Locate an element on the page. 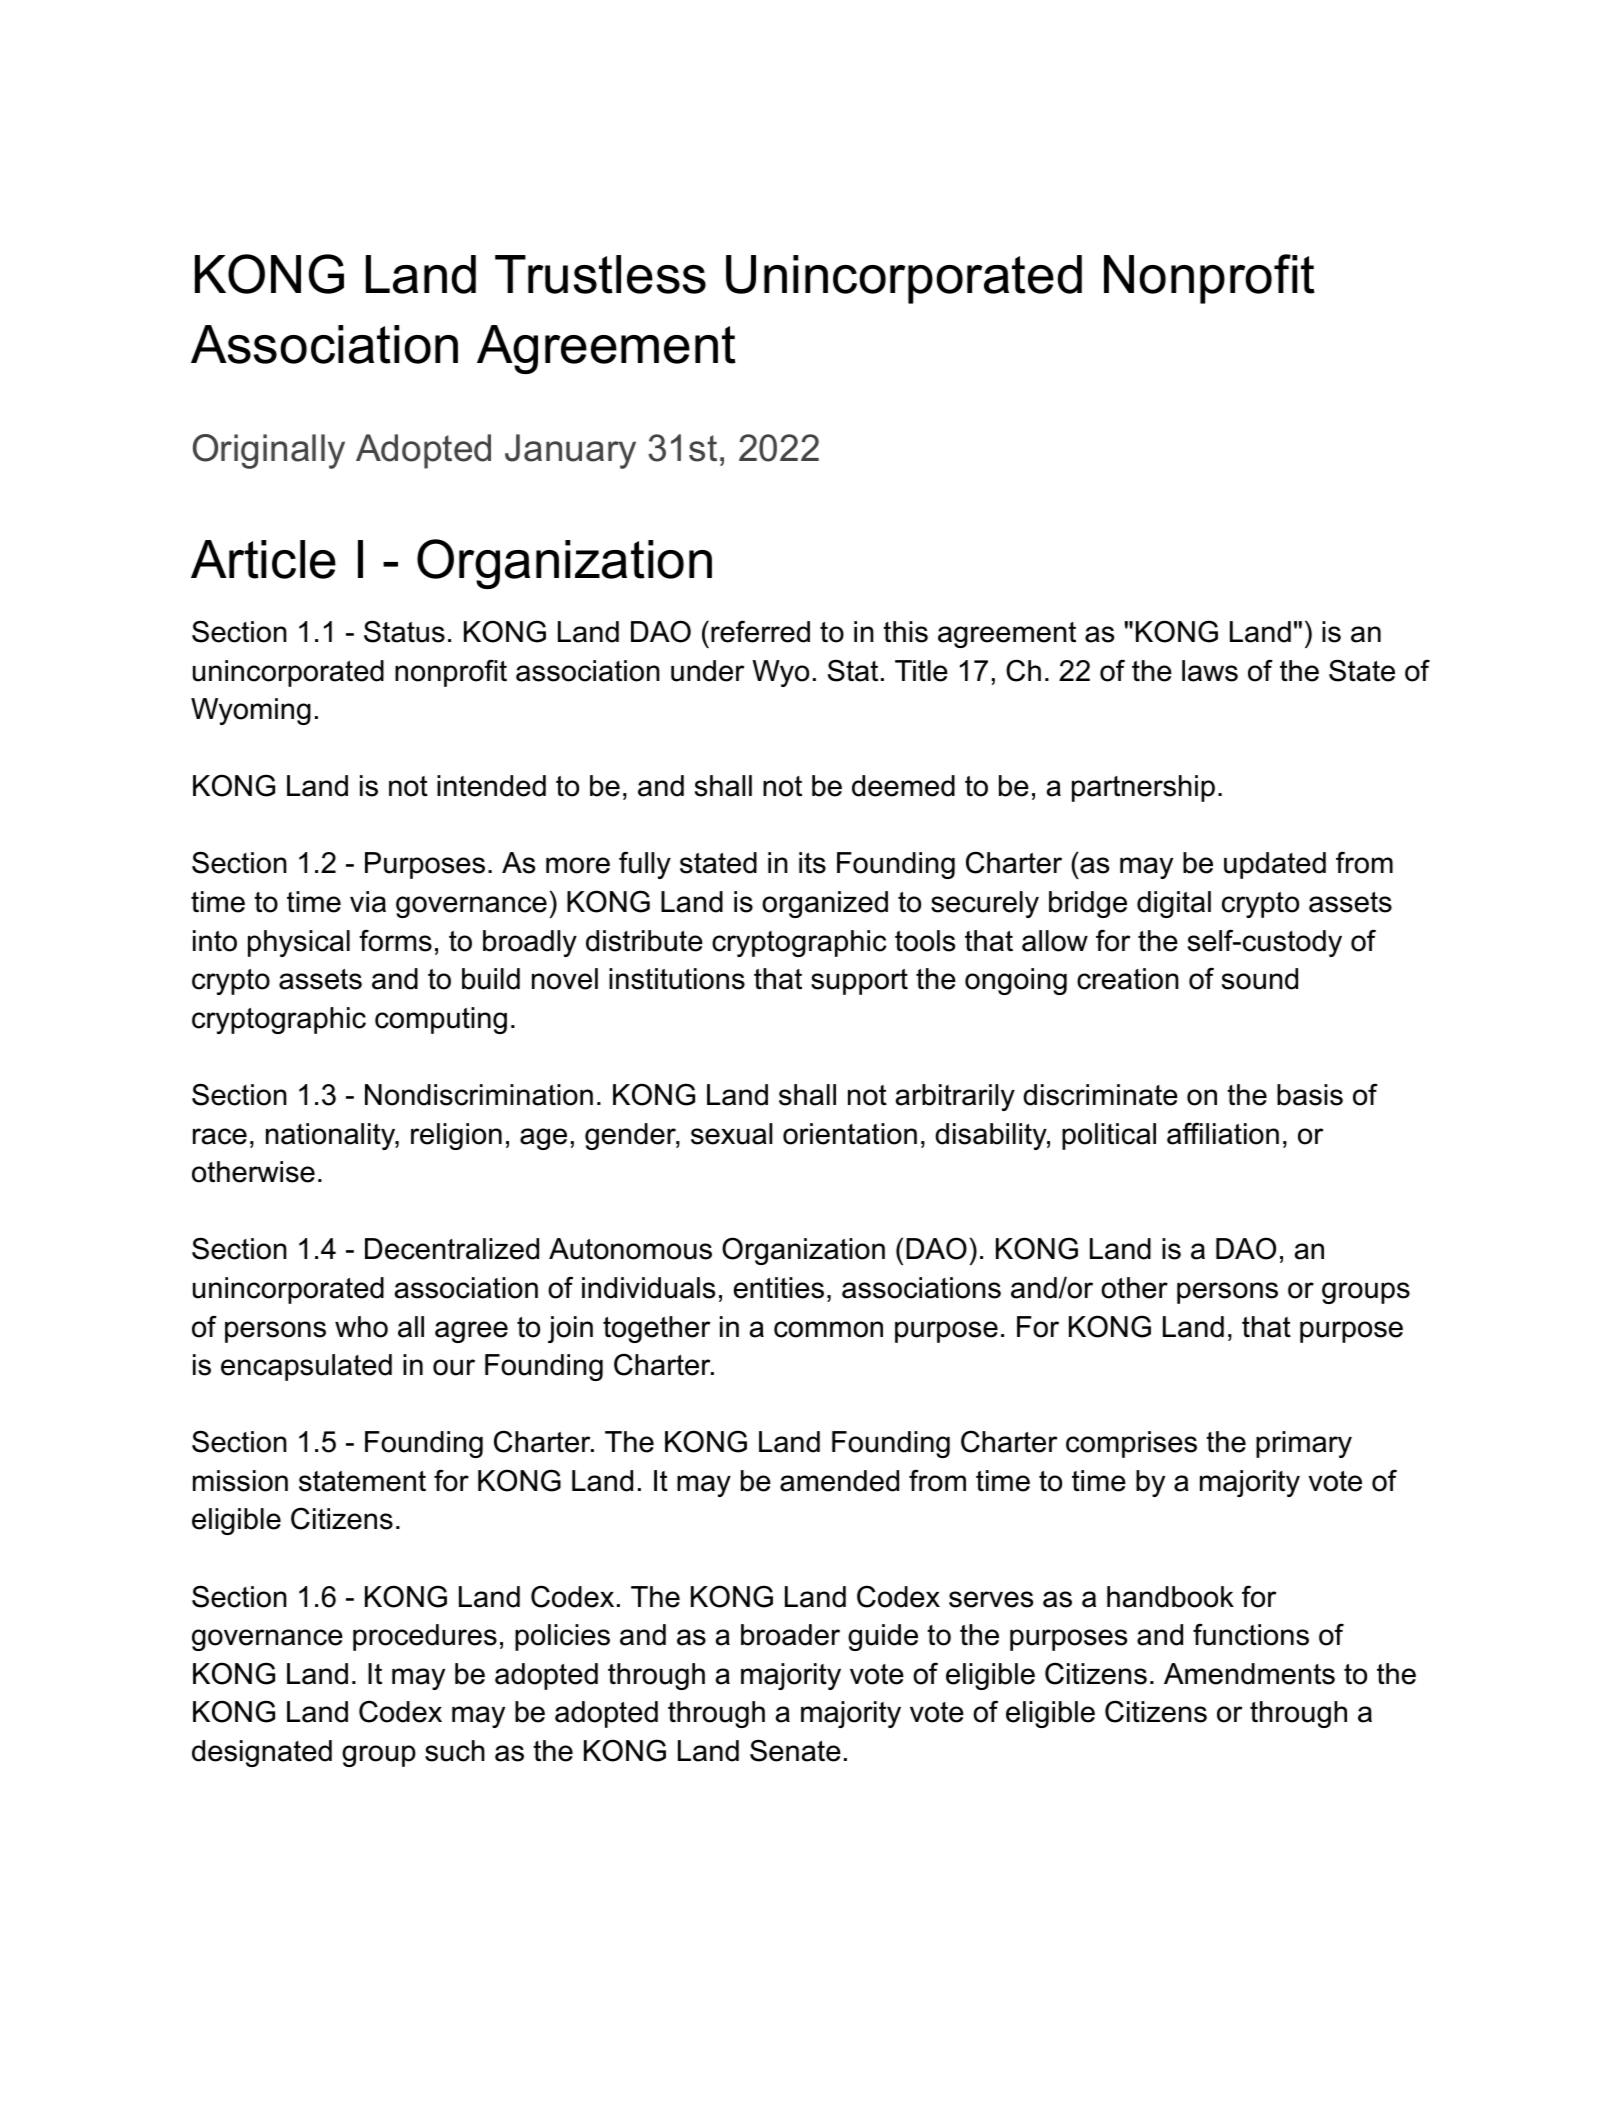 The image size is (1624, 2101). institutions is located at coordinates (677, 979).
